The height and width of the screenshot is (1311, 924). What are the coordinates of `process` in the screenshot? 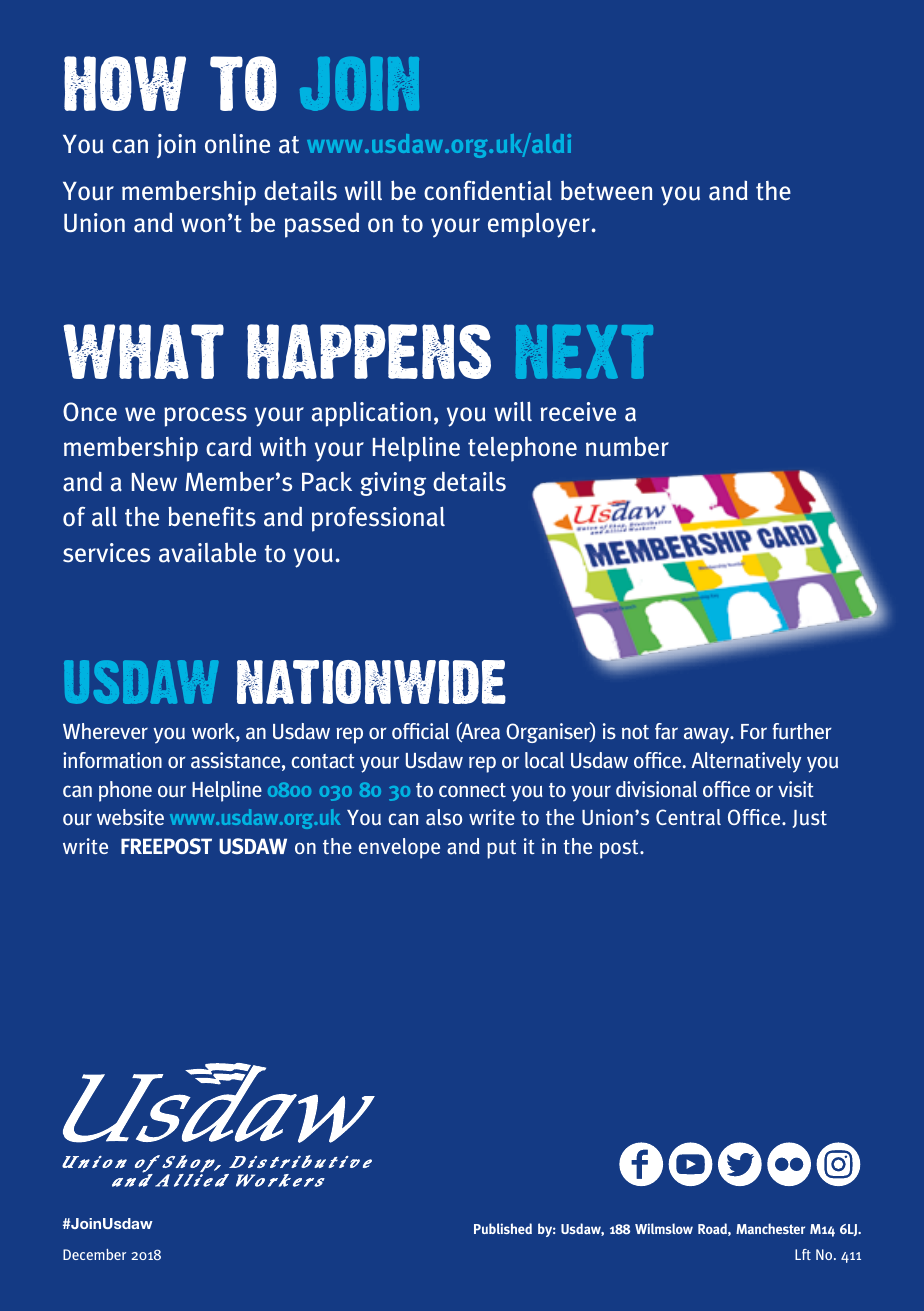 It's located at (205, 417).
